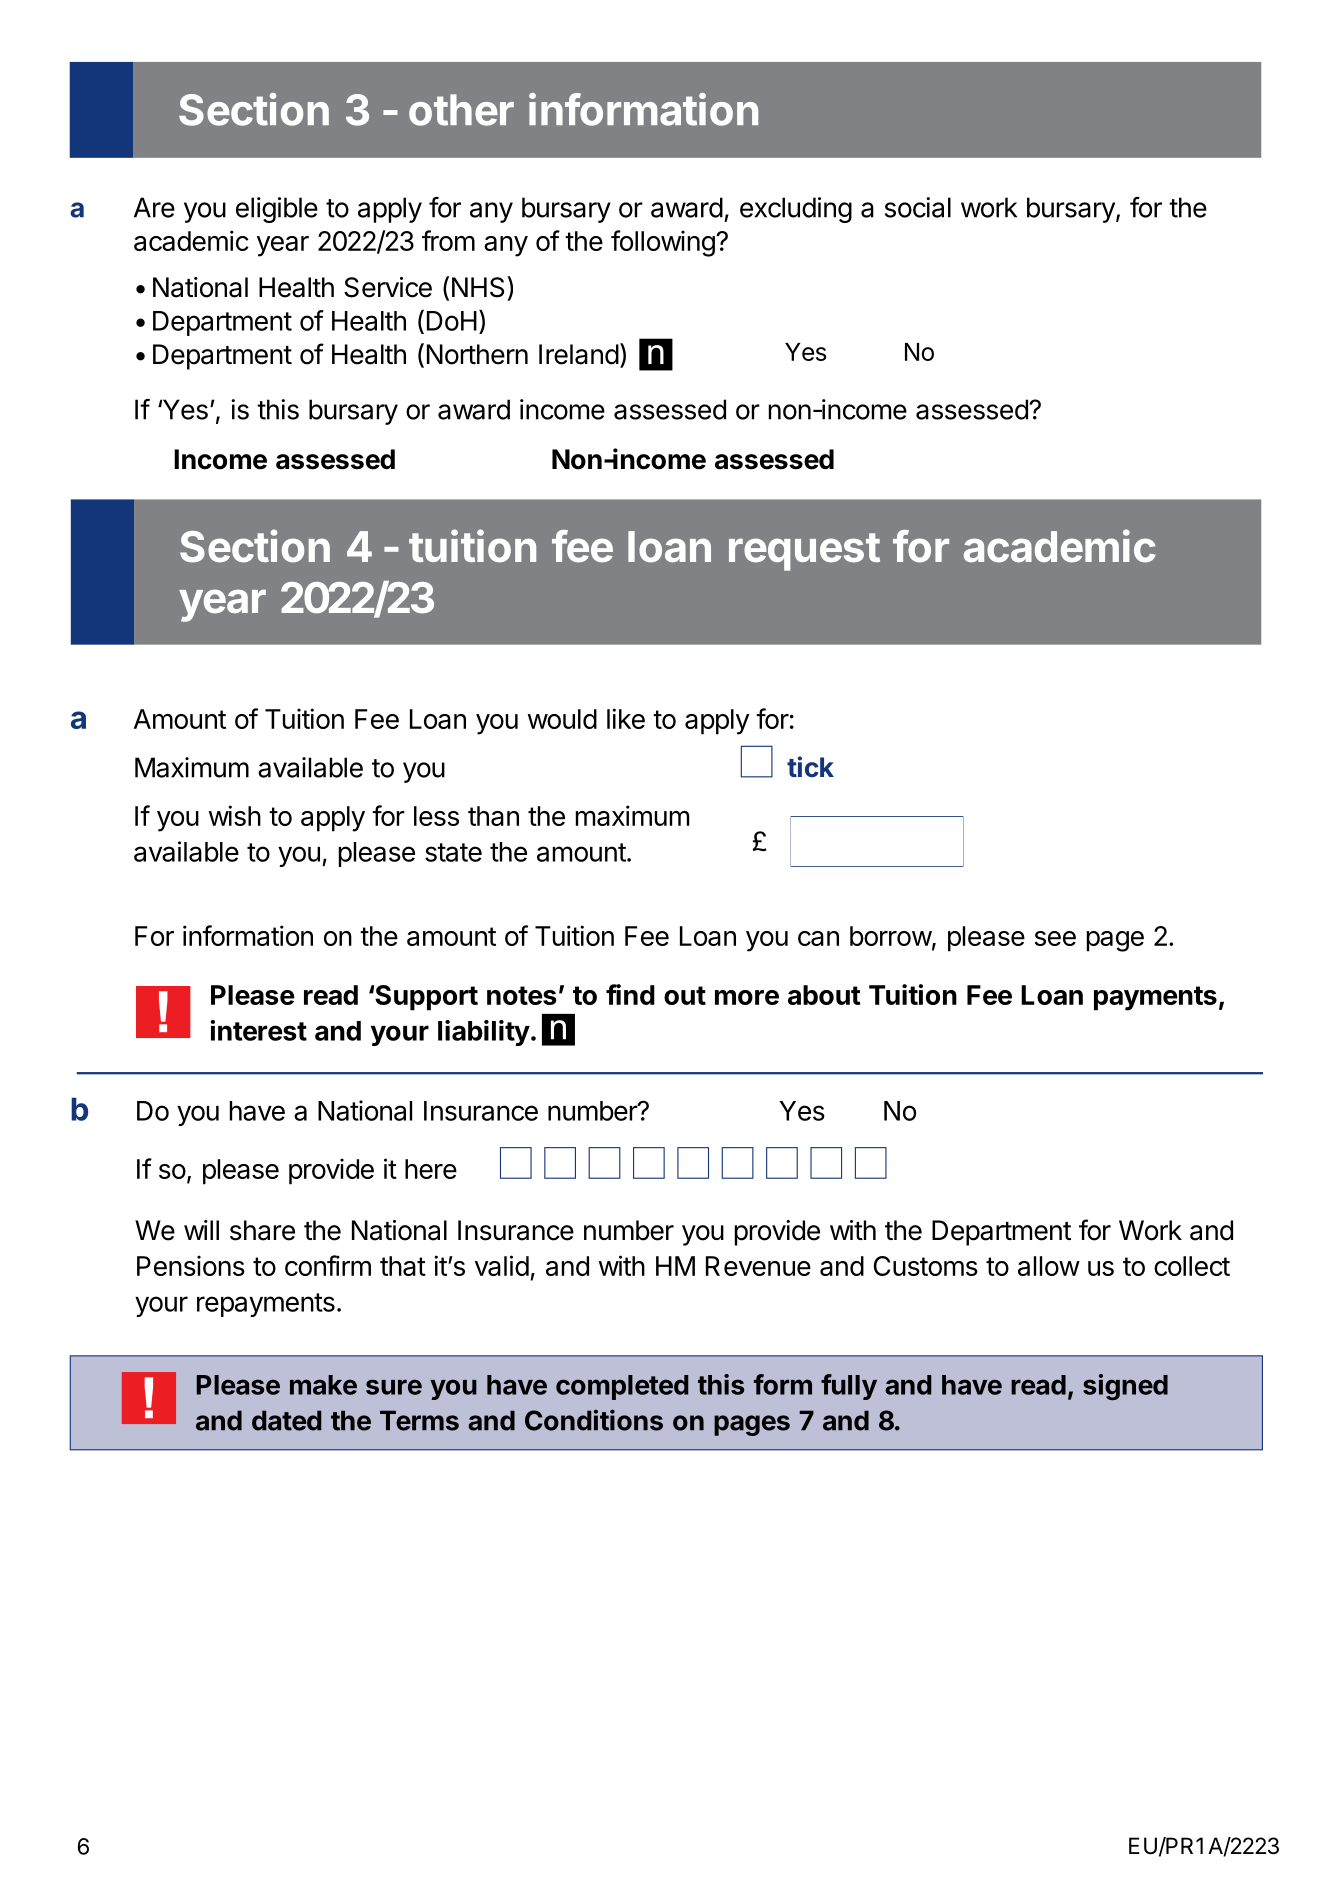 This document has width=1331, height=1882. I want to click on like, so click(626, 718).
